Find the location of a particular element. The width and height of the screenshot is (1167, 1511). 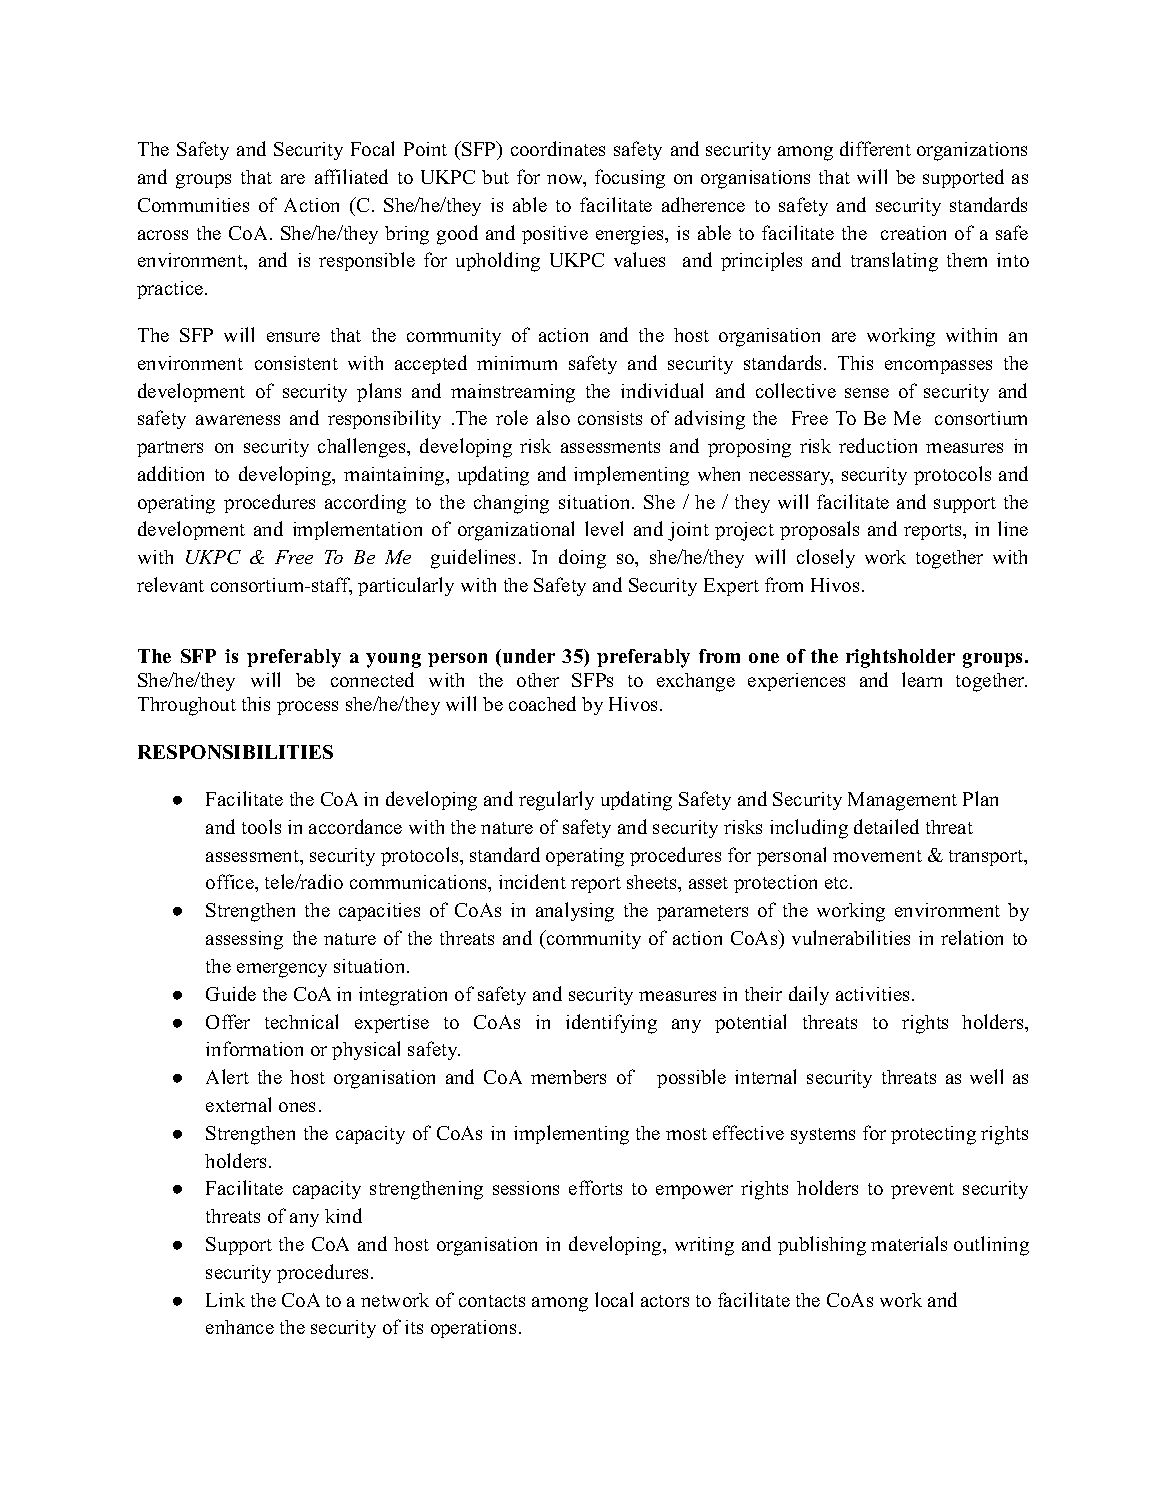

focusing is located at coordinates (630, 179).
